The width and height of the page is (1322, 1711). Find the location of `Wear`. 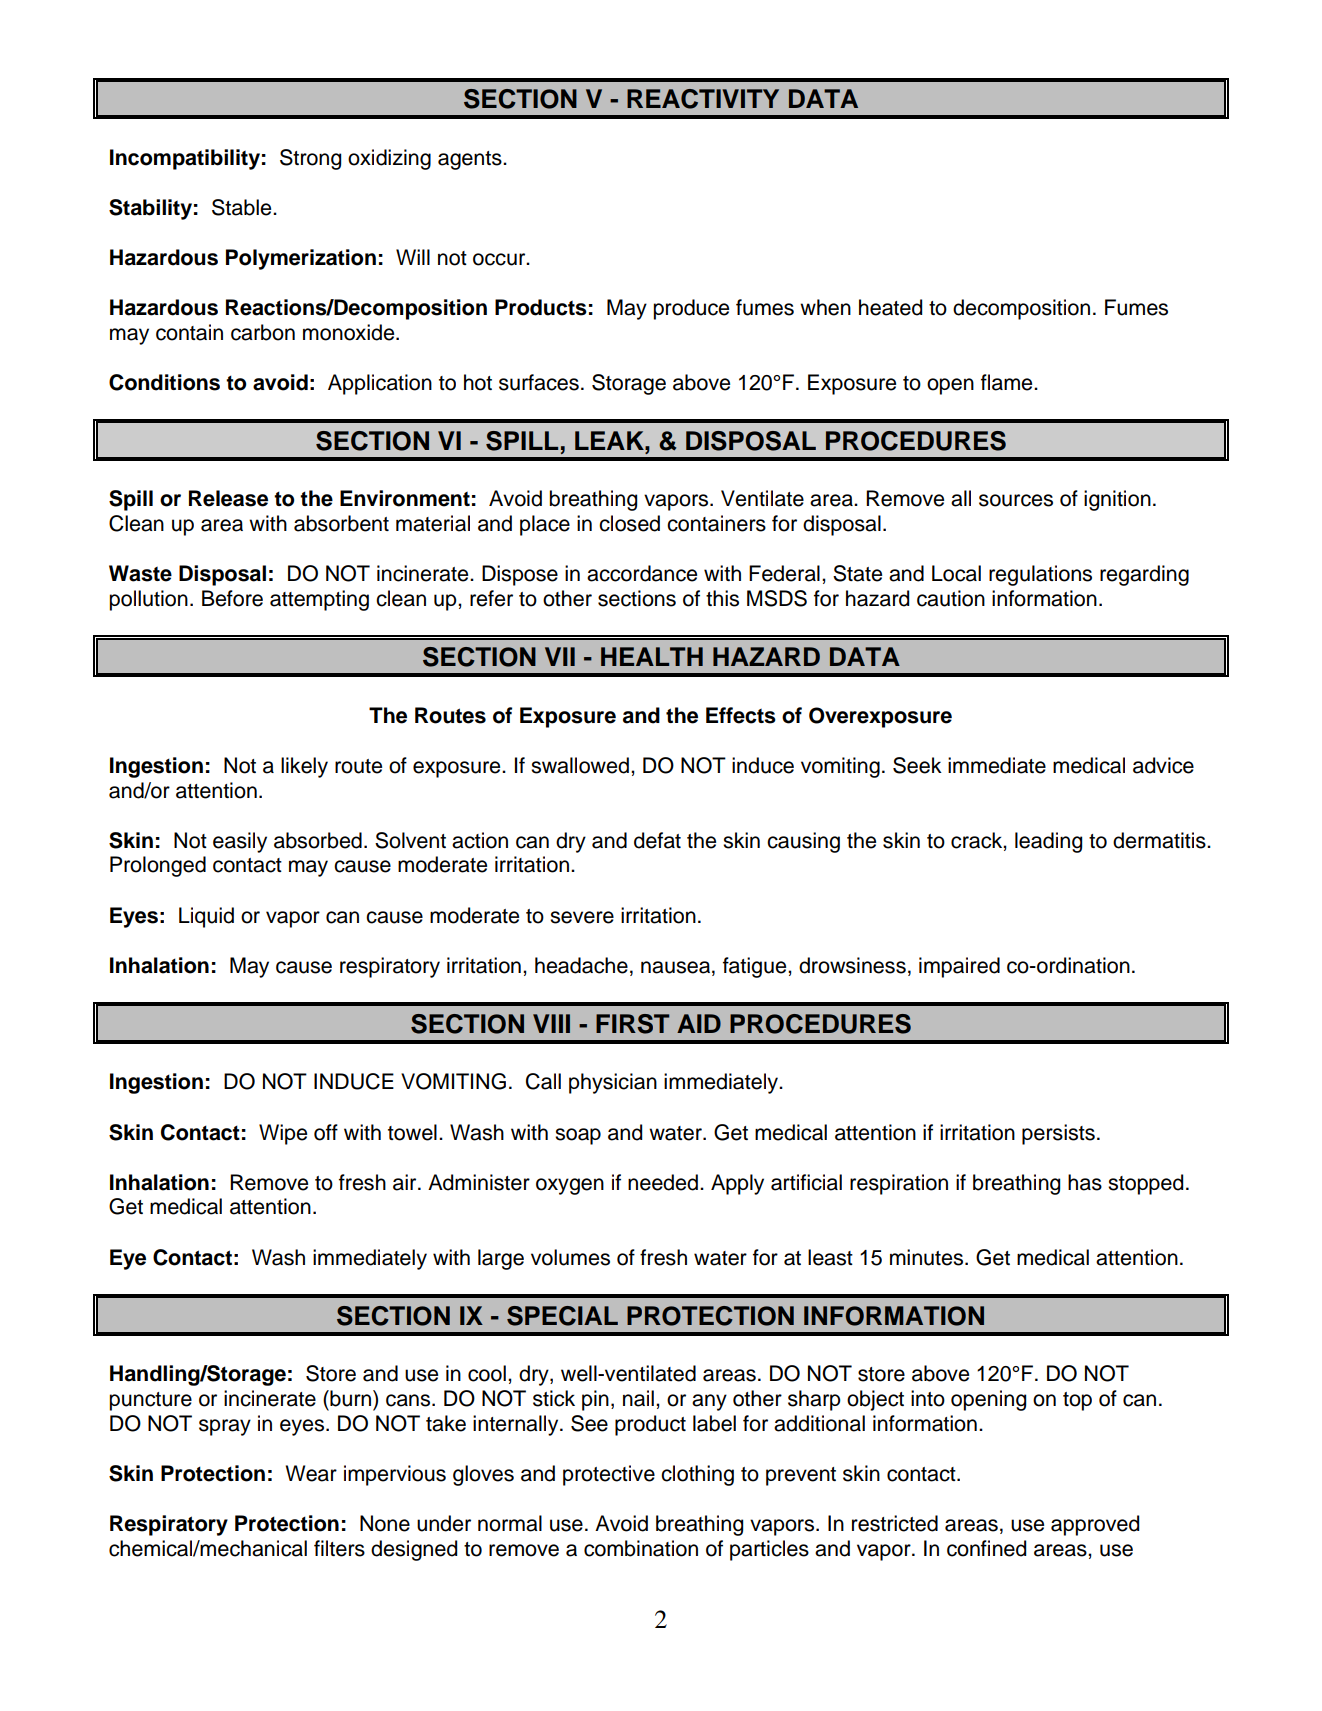

Wear is located at coordinates (311, 1473).
